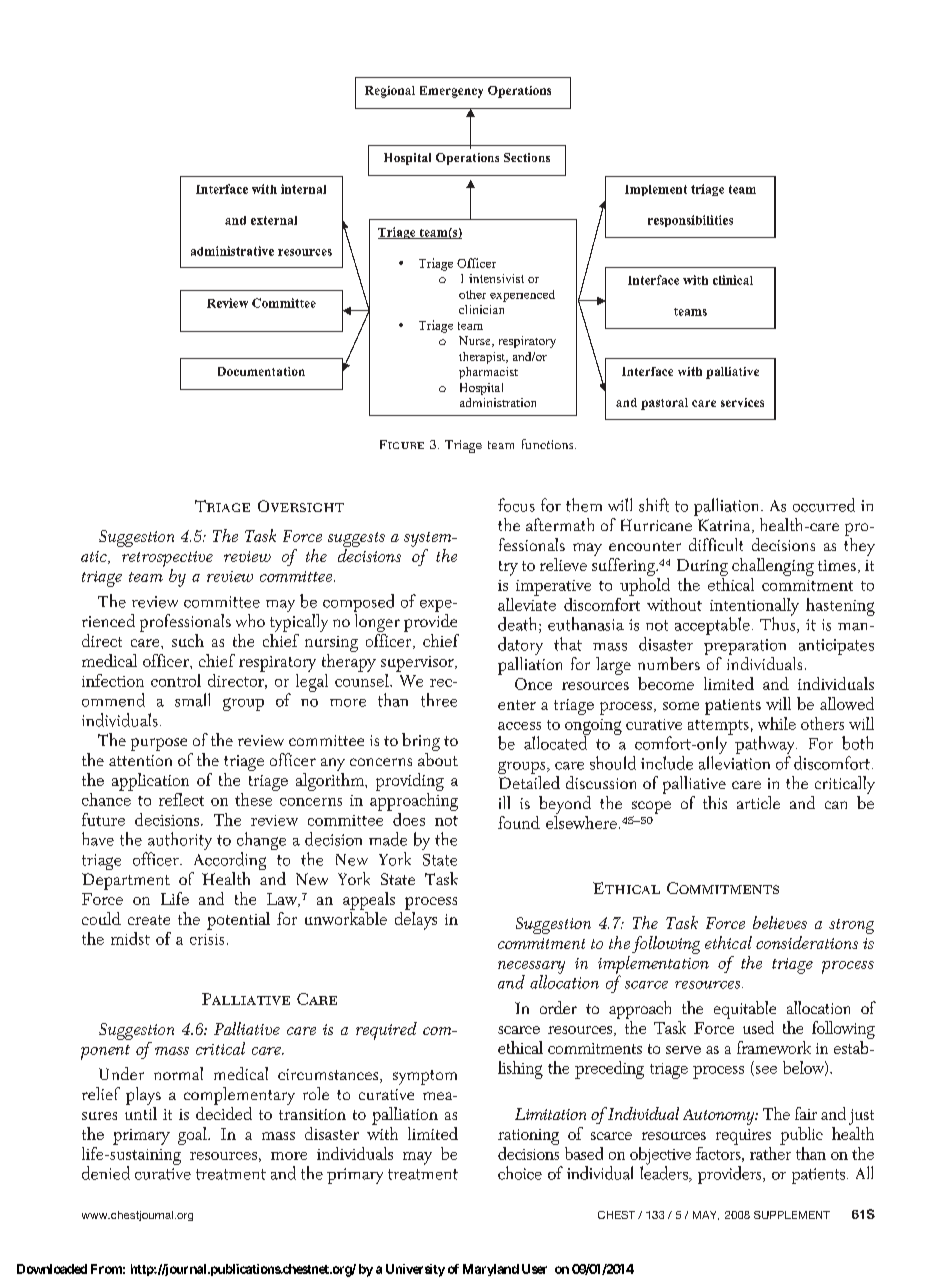 Image resolution: width=952 pixels, height=1280 pixels. I want to click on Maryland, so click(491, 1270).
